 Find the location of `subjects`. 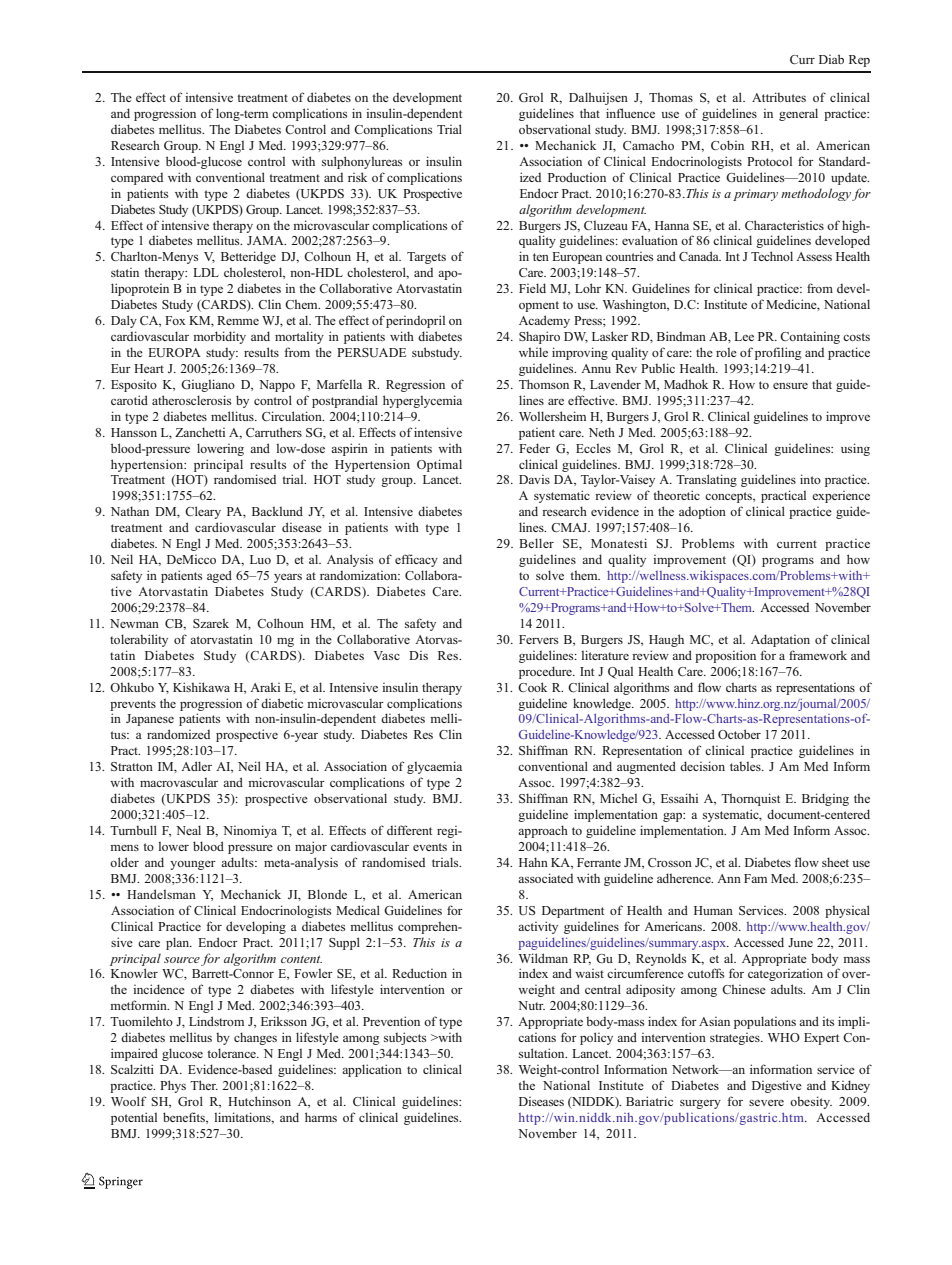

subjects is located at coordinates (405, 1038).
